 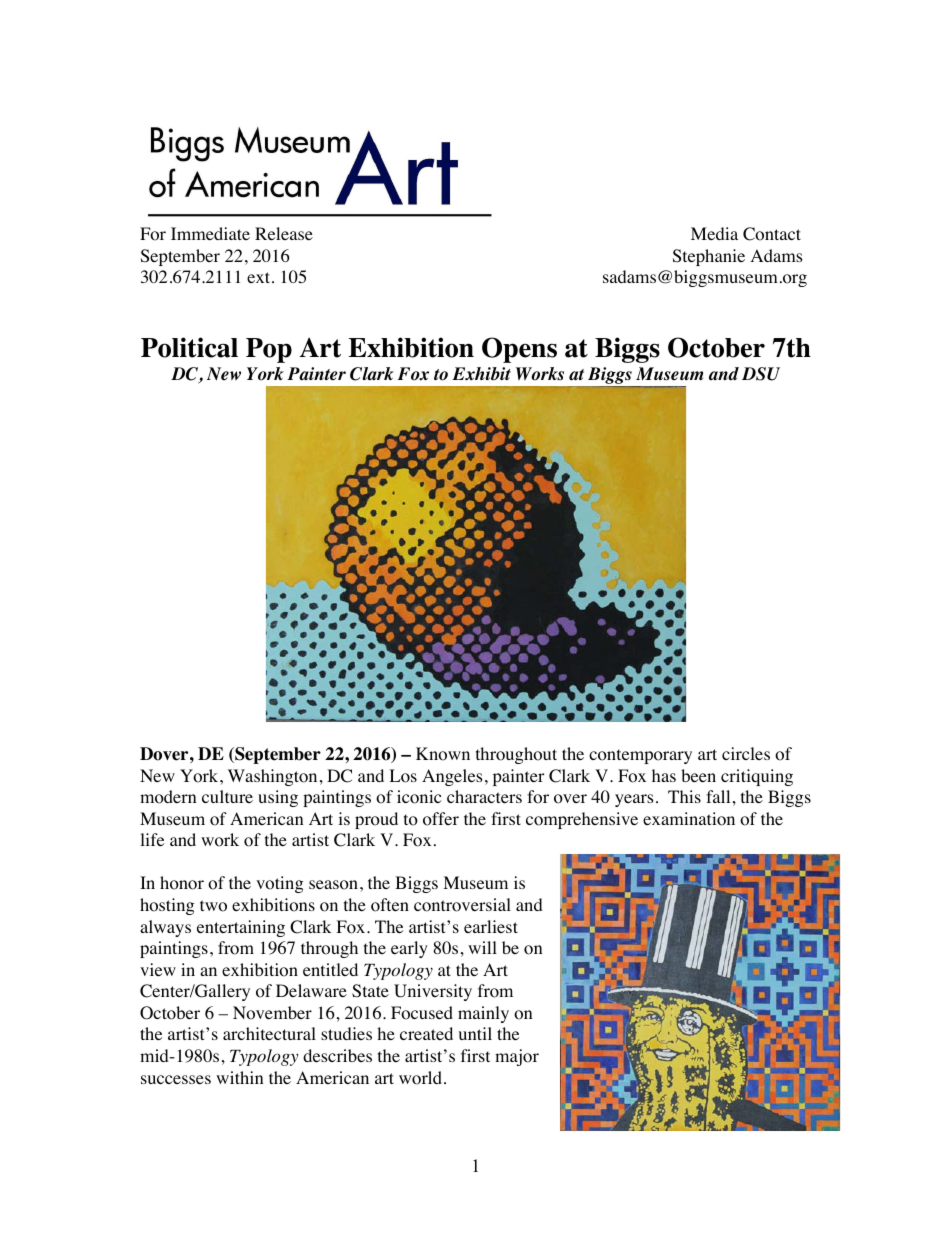 I want to click on Washington, so click(x=272, y=777).
